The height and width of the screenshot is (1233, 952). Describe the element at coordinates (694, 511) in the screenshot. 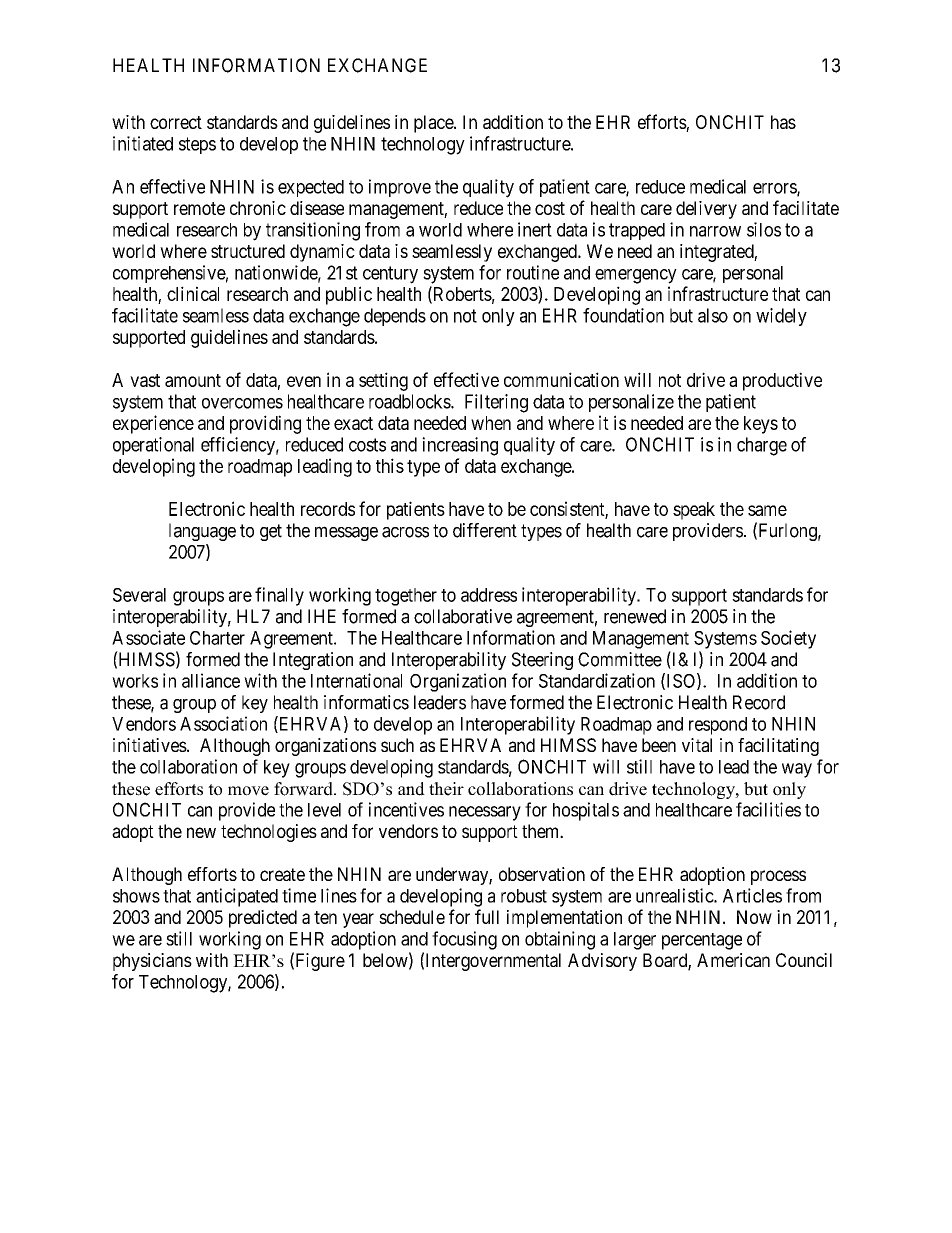

I see `speak` at that location.
